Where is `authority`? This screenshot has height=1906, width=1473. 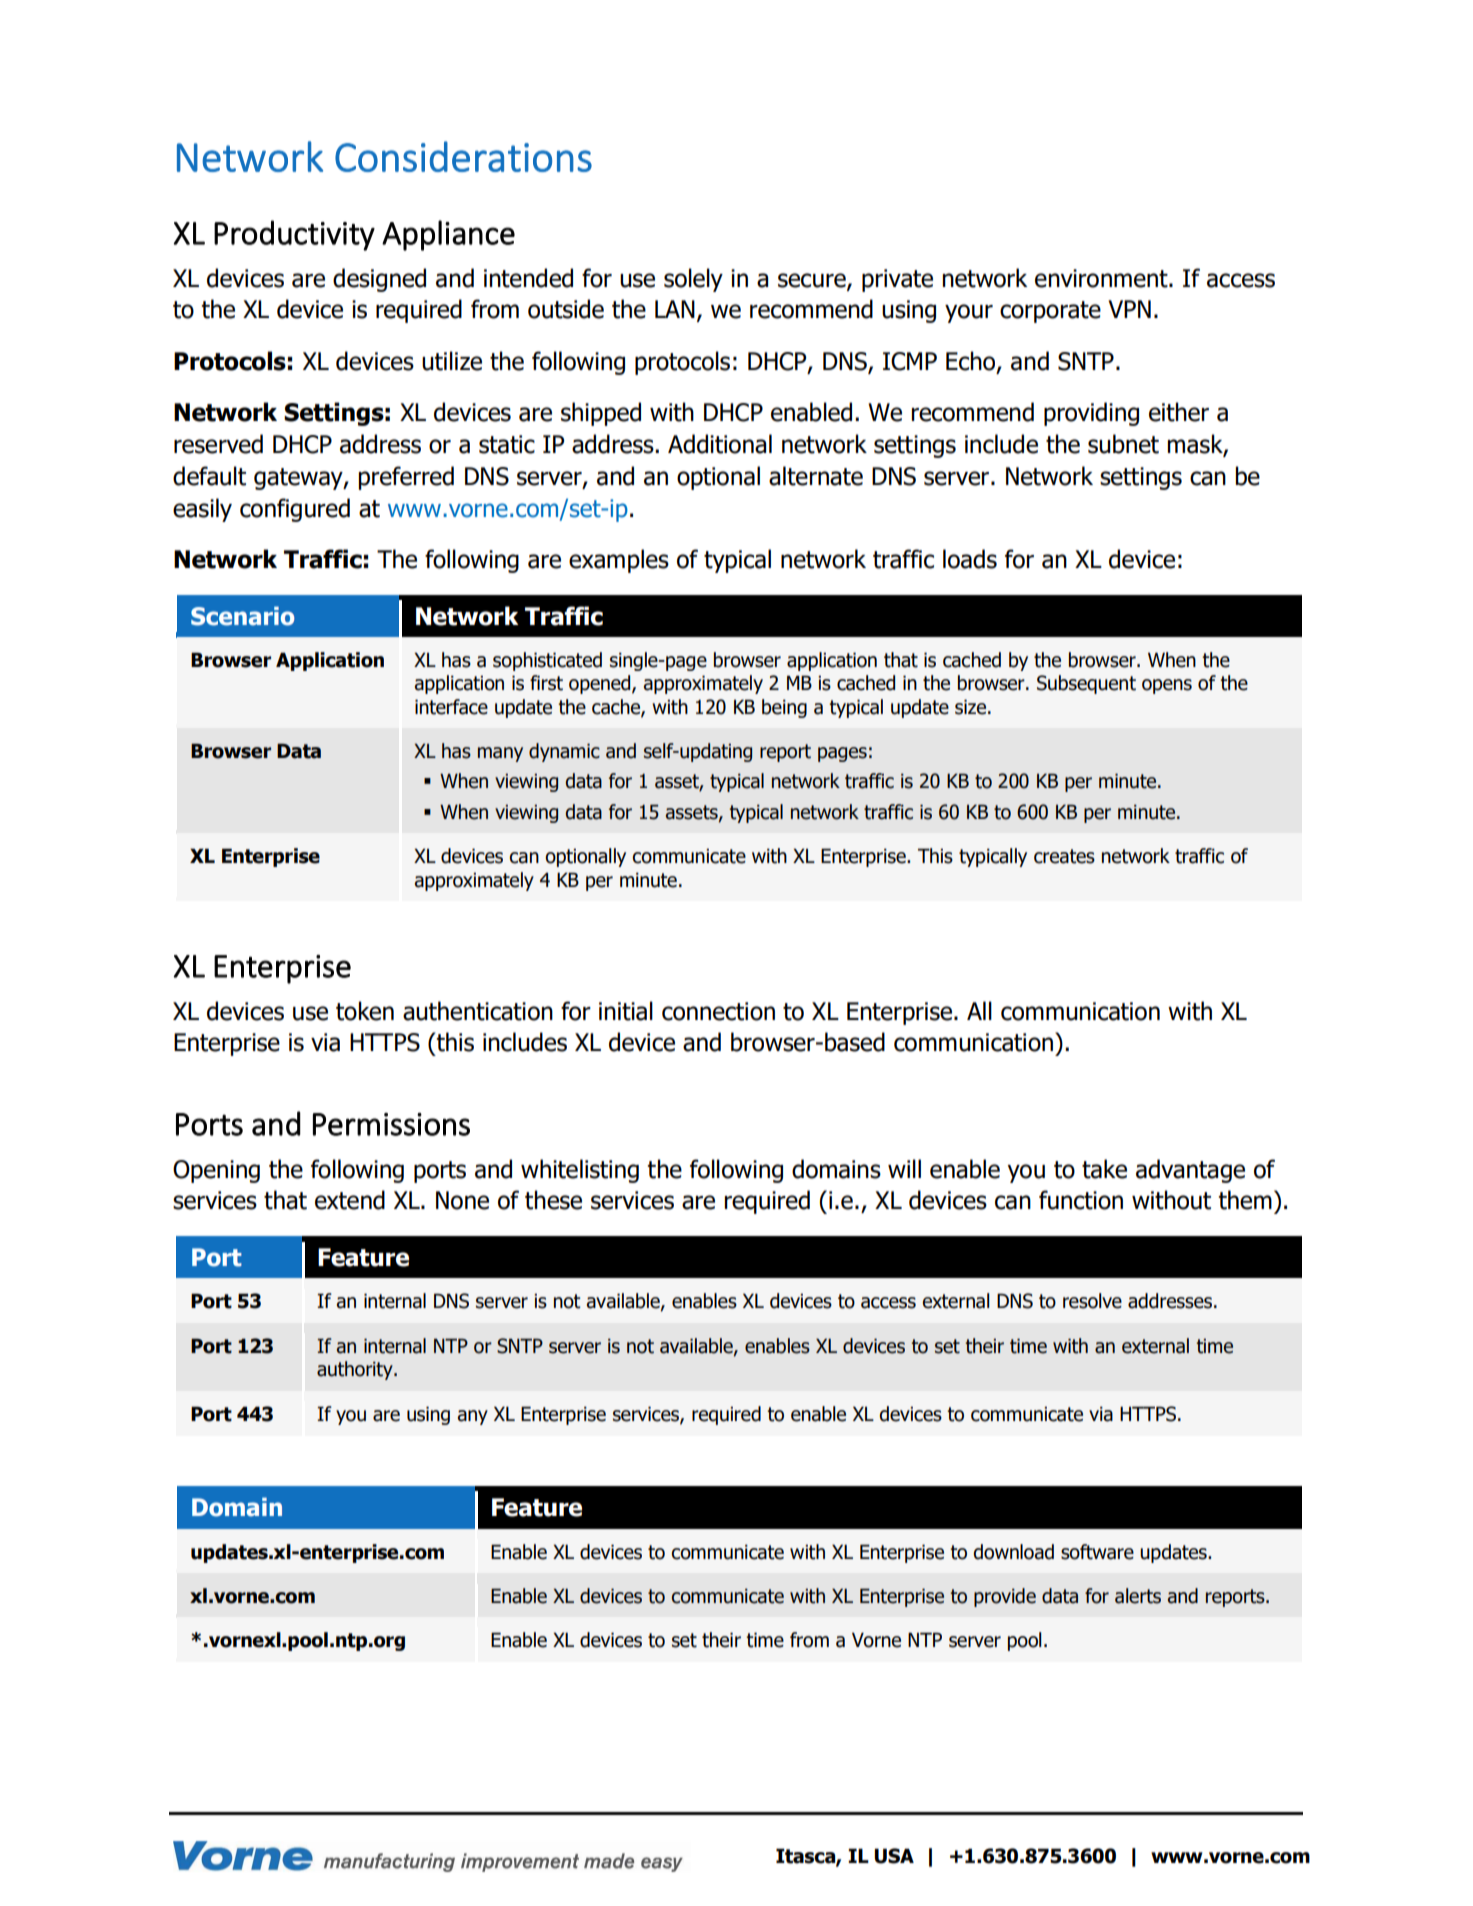
authority is located at coordinates (356, 1370).
